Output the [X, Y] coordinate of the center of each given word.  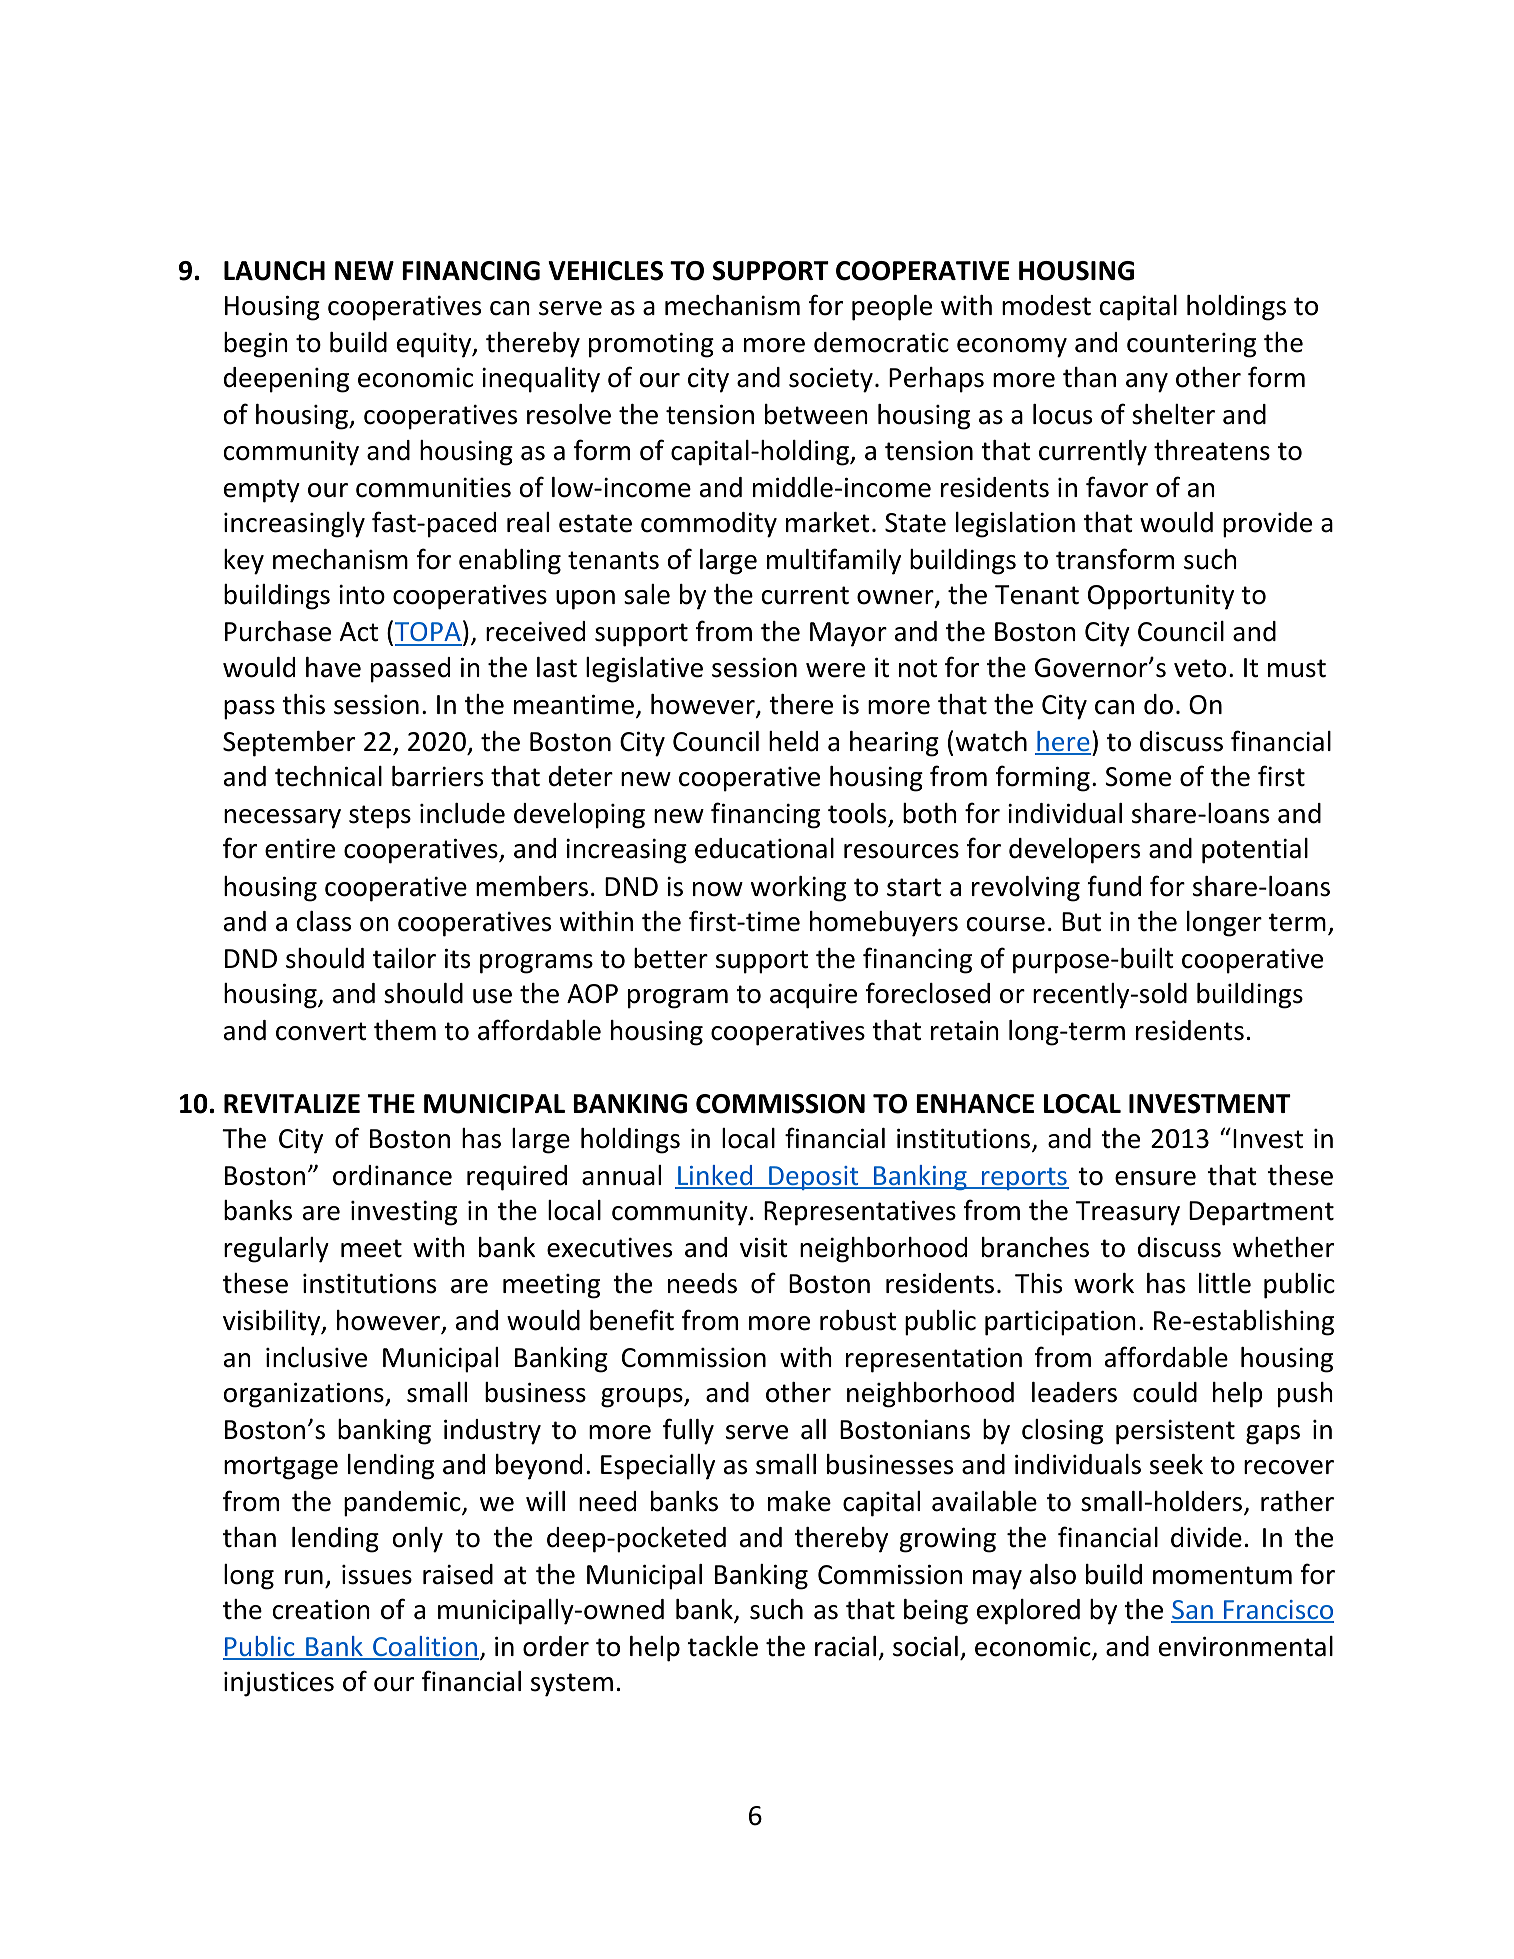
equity [435, 345]
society [831, 380]
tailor [404, 958]
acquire [813, 996]
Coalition [425, 1647]
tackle [723, 1646]
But [1081, 922]
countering [1191, 345]
